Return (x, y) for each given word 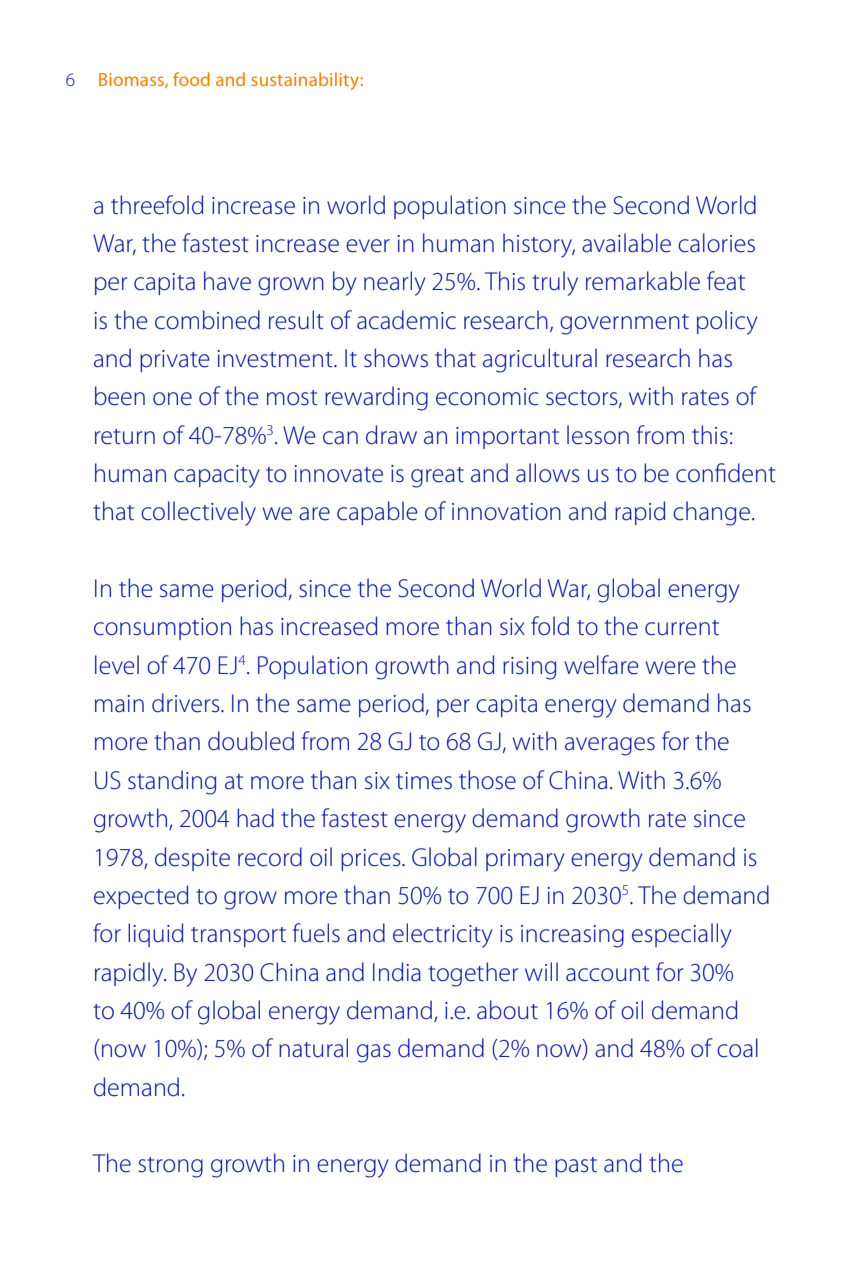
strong (170, 1167)
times (424, 781)
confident (725, 473)
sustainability (305, 81)
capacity (216, 476)
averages (610, 746)
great (437, 477)
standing (172, 782)
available (626, 243)
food (191, 79)
